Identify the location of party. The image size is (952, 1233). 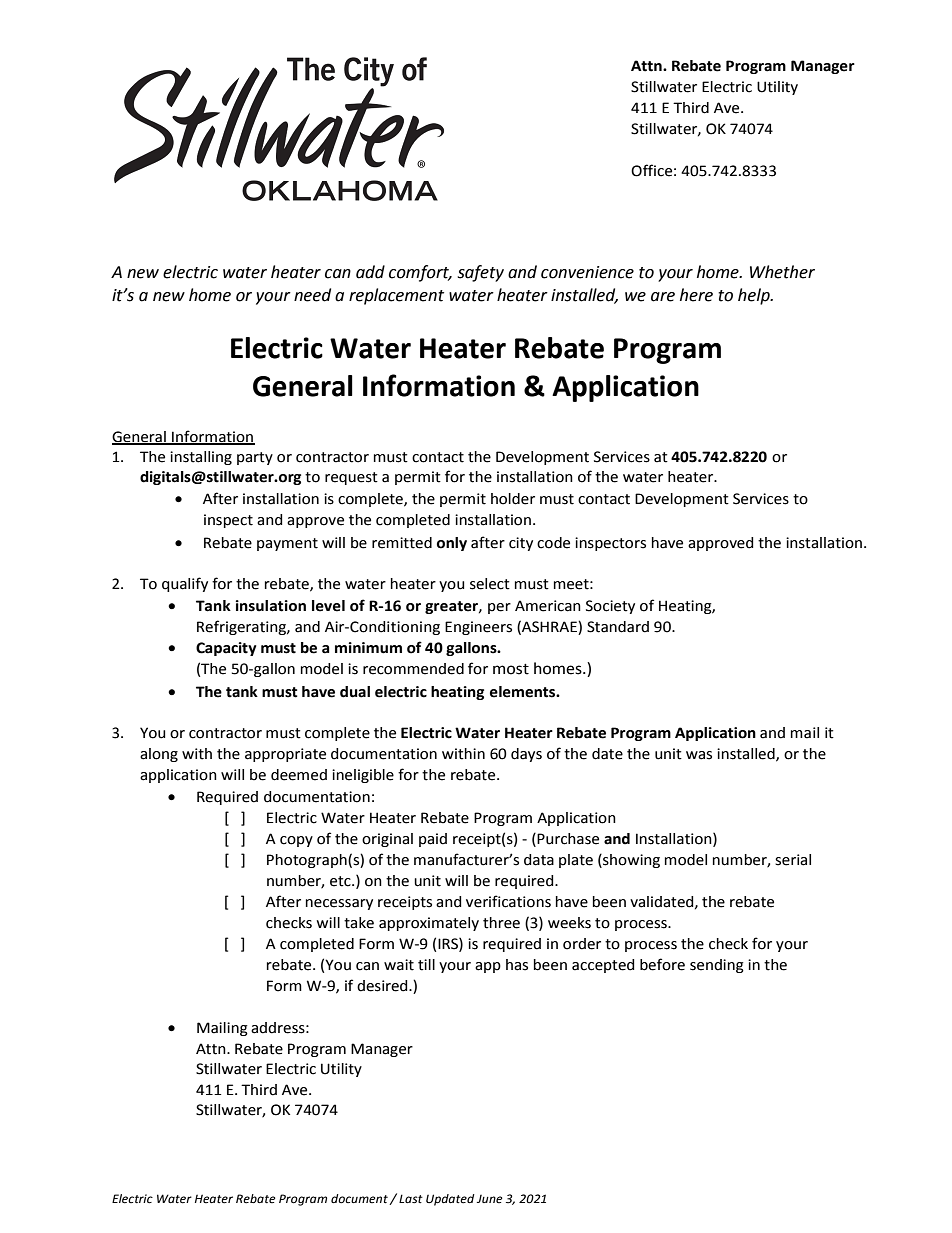
(255, 458).
